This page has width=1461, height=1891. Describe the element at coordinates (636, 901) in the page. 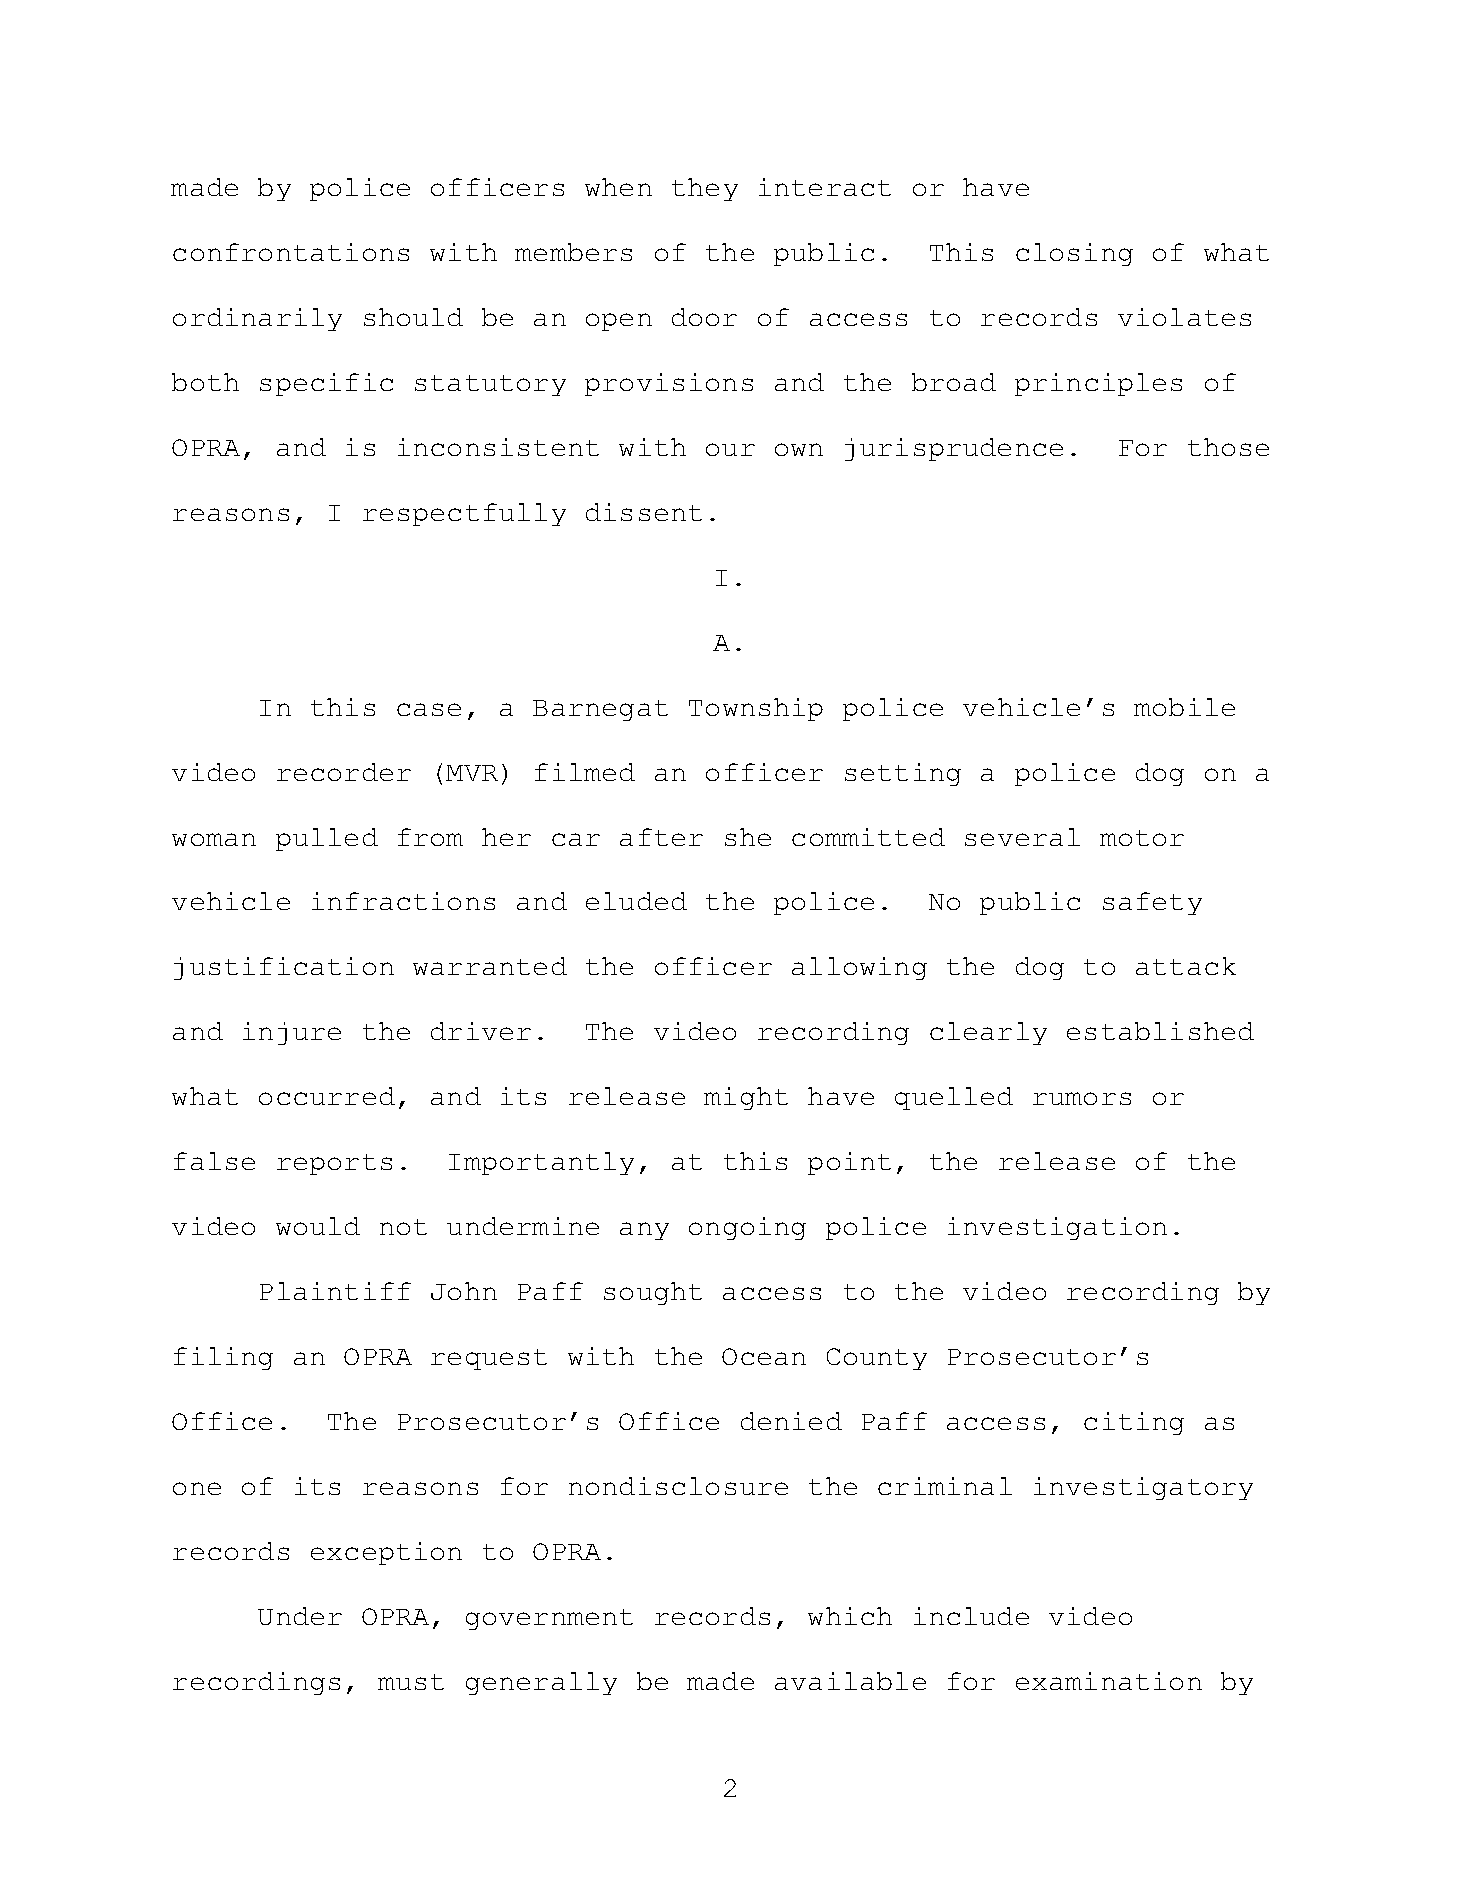

I see `eluded` at that location.
